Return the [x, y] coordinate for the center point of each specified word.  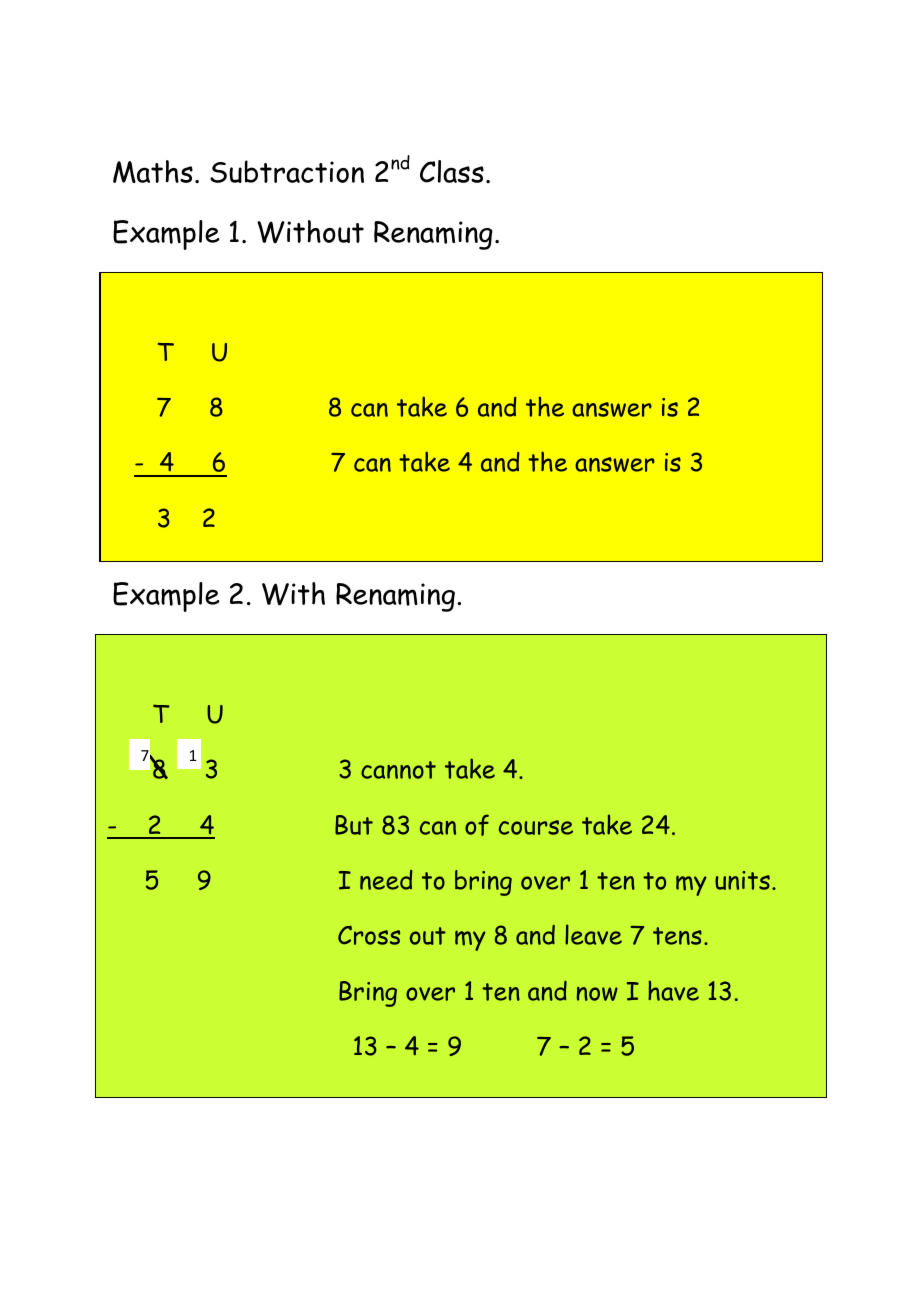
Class [452, 171]
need [386, 880]
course [536, 827]
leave [593, 934]
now [597, 994]
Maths [153, 171]
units [742, 880]
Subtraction [287, 171]
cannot [398, 770]
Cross [369, 935]
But [354, 825]
